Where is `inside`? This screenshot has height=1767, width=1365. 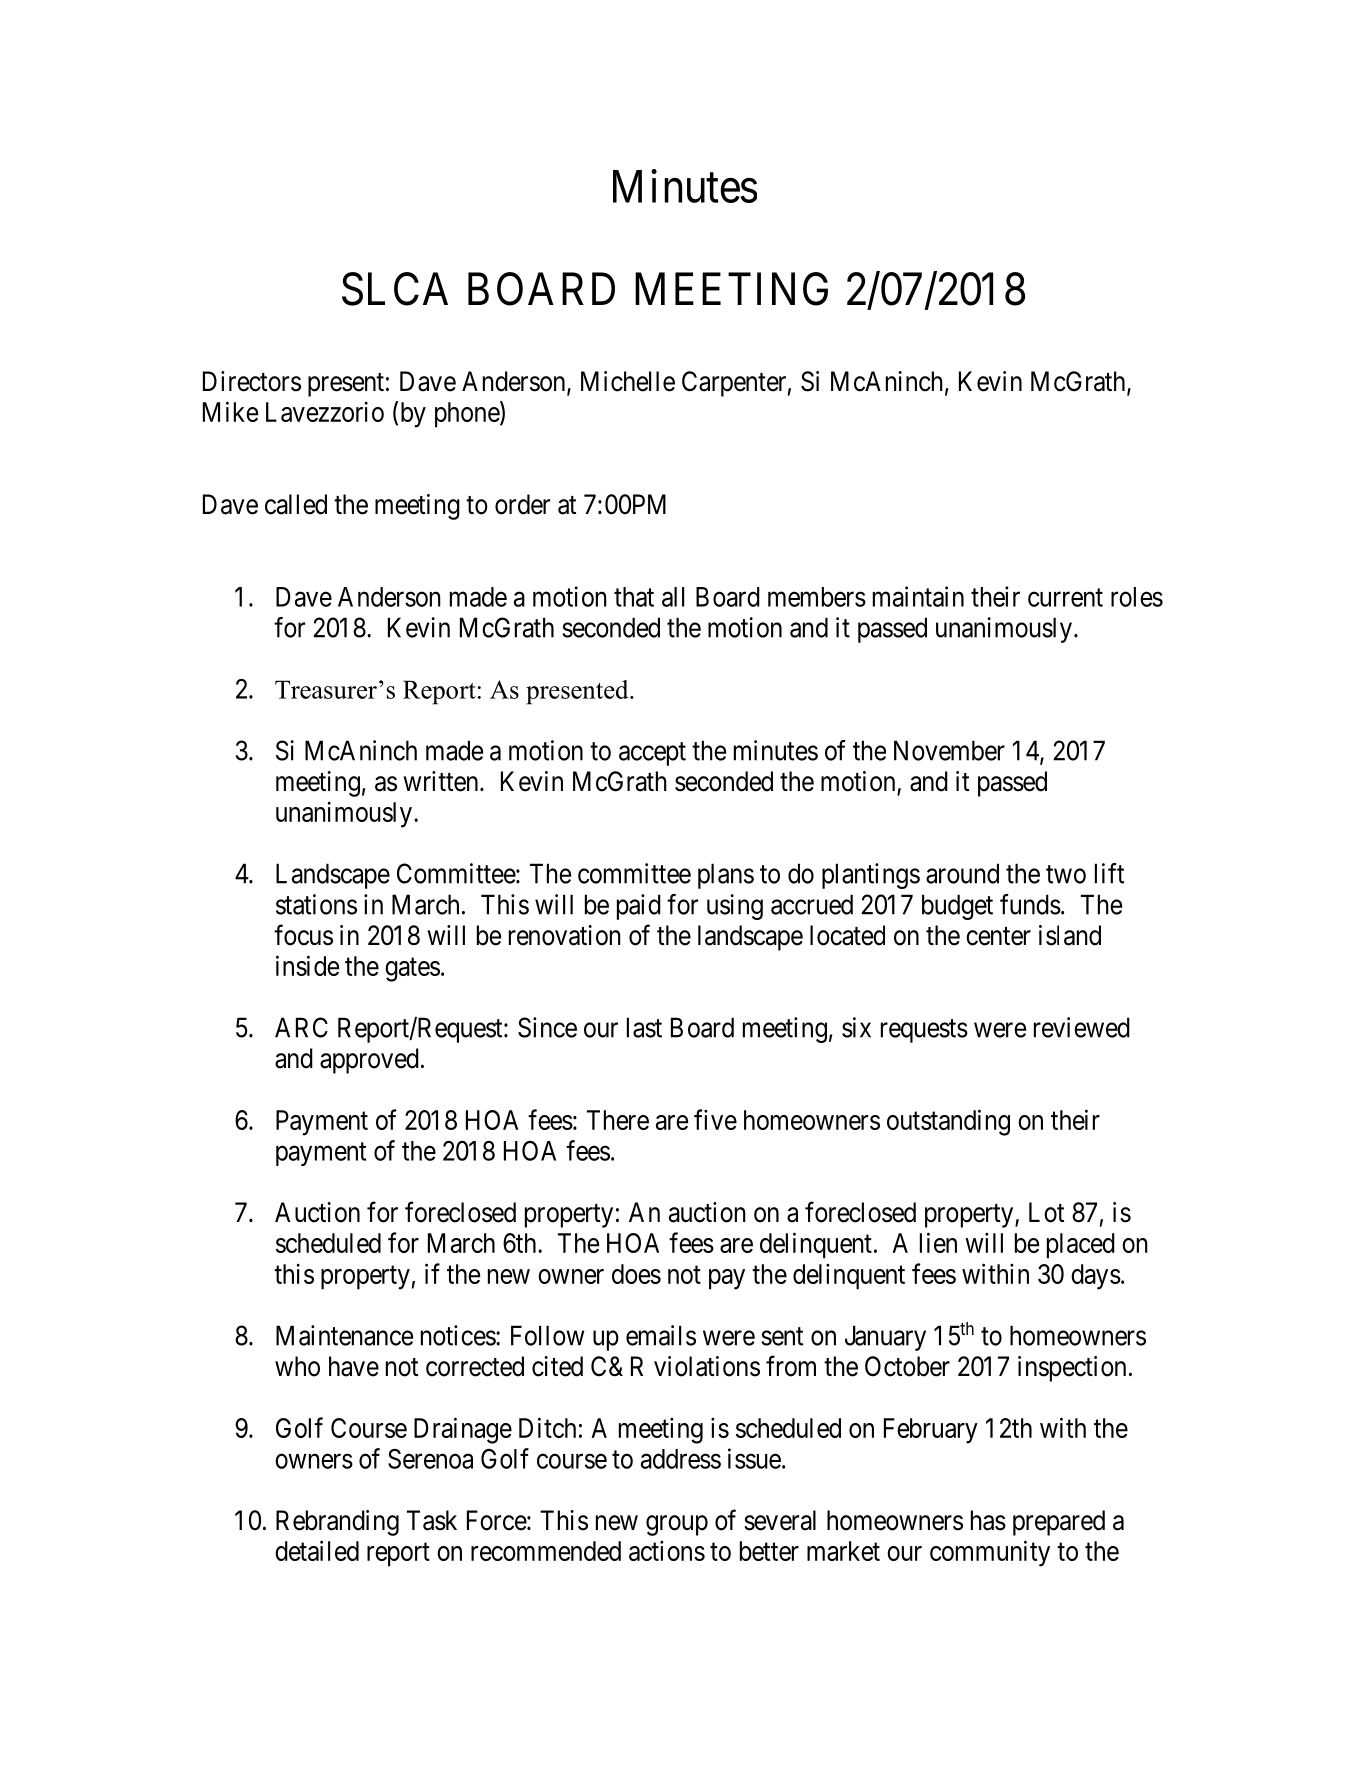
inside is located at coordinates (307, 965).
